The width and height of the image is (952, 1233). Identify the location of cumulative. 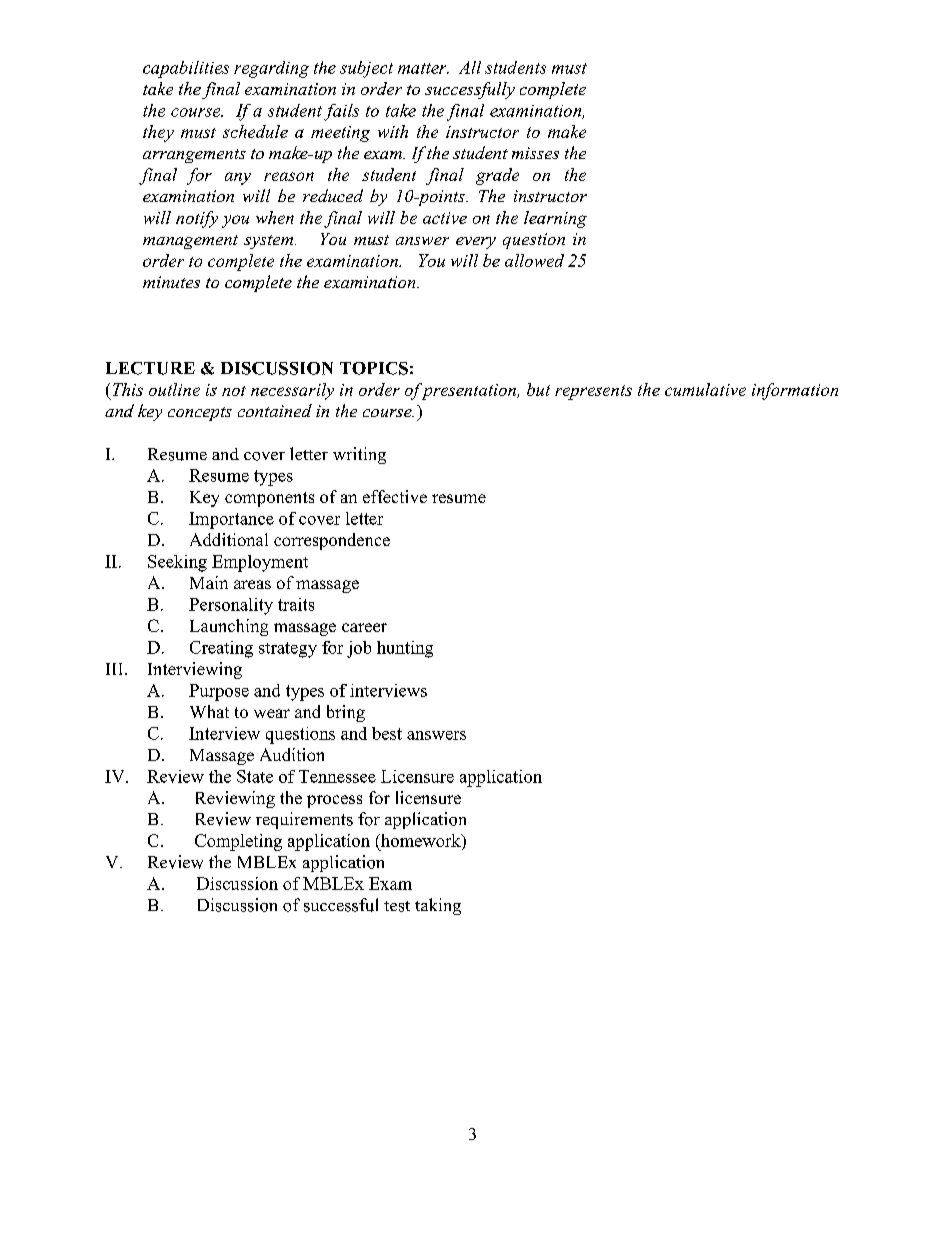
(705, 389).
